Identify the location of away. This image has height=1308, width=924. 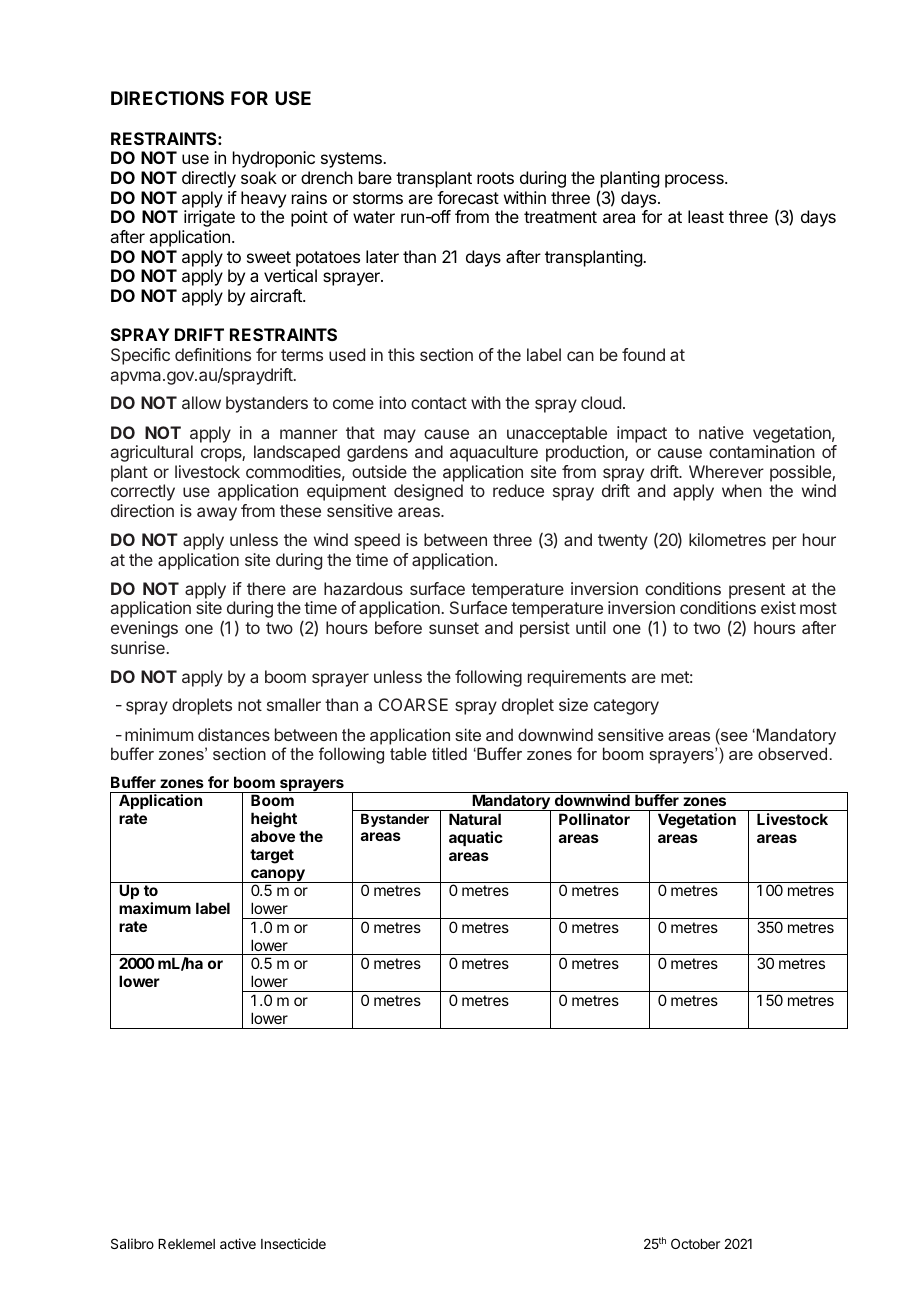
(217, 514).
